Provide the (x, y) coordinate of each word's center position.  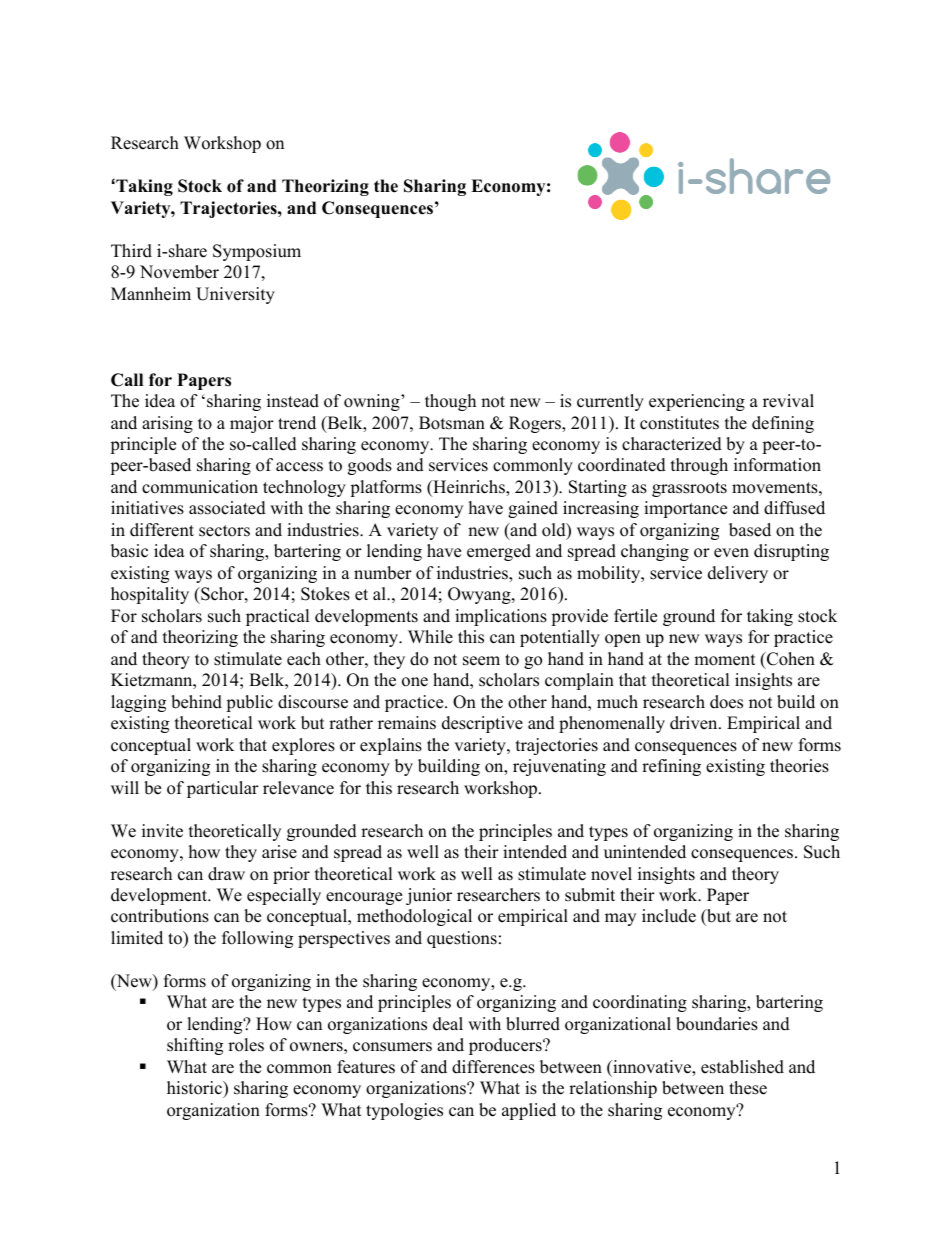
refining (671, 767)
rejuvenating (559, 767)
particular (223, 789)
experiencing (697, 402)
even (731, 553)
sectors (224, 531)
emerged (499, 552)
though (450, 402)
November (179, 272)
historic (195, 1089)
